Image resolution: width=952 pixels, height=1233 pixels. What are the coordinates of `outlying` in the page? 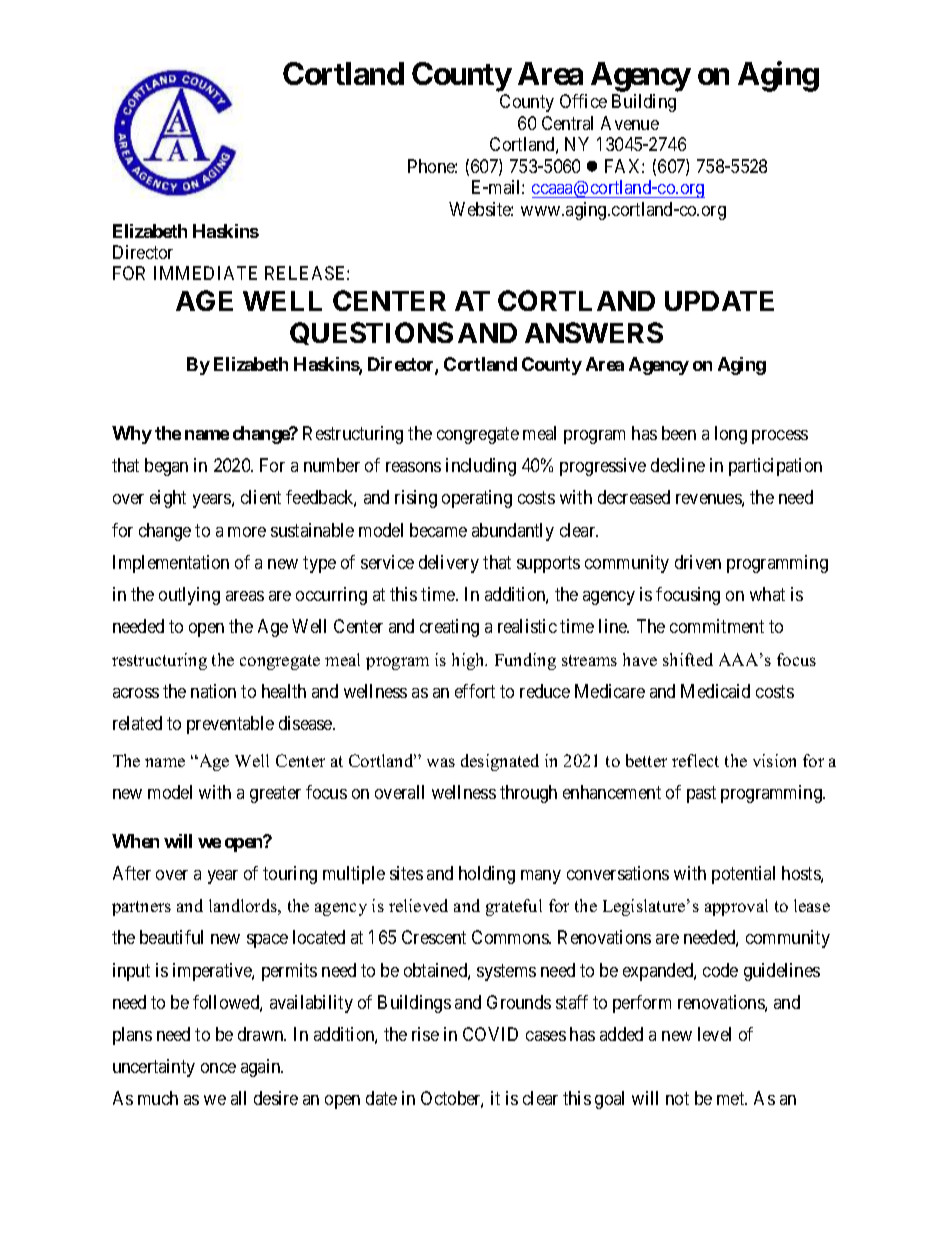 It's located at (189, 596).
